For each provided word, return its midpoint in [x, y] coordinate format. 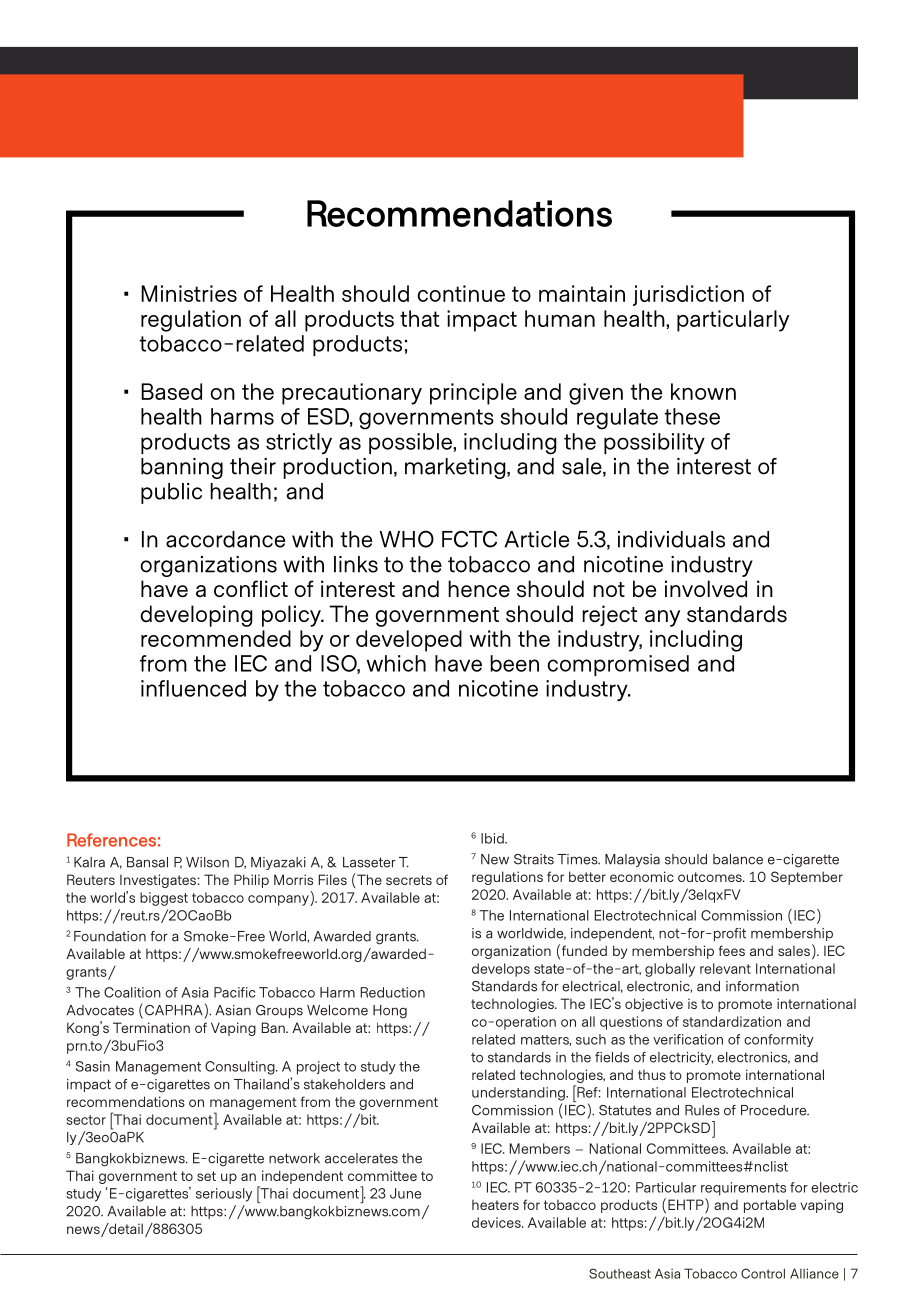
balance [738, 859]
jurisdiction [688, 295]
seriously [224, 1195]
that [419, 318]
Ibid [493, 838]
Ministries [189, 293]
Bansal [147, 862]
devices [497, 1222]
